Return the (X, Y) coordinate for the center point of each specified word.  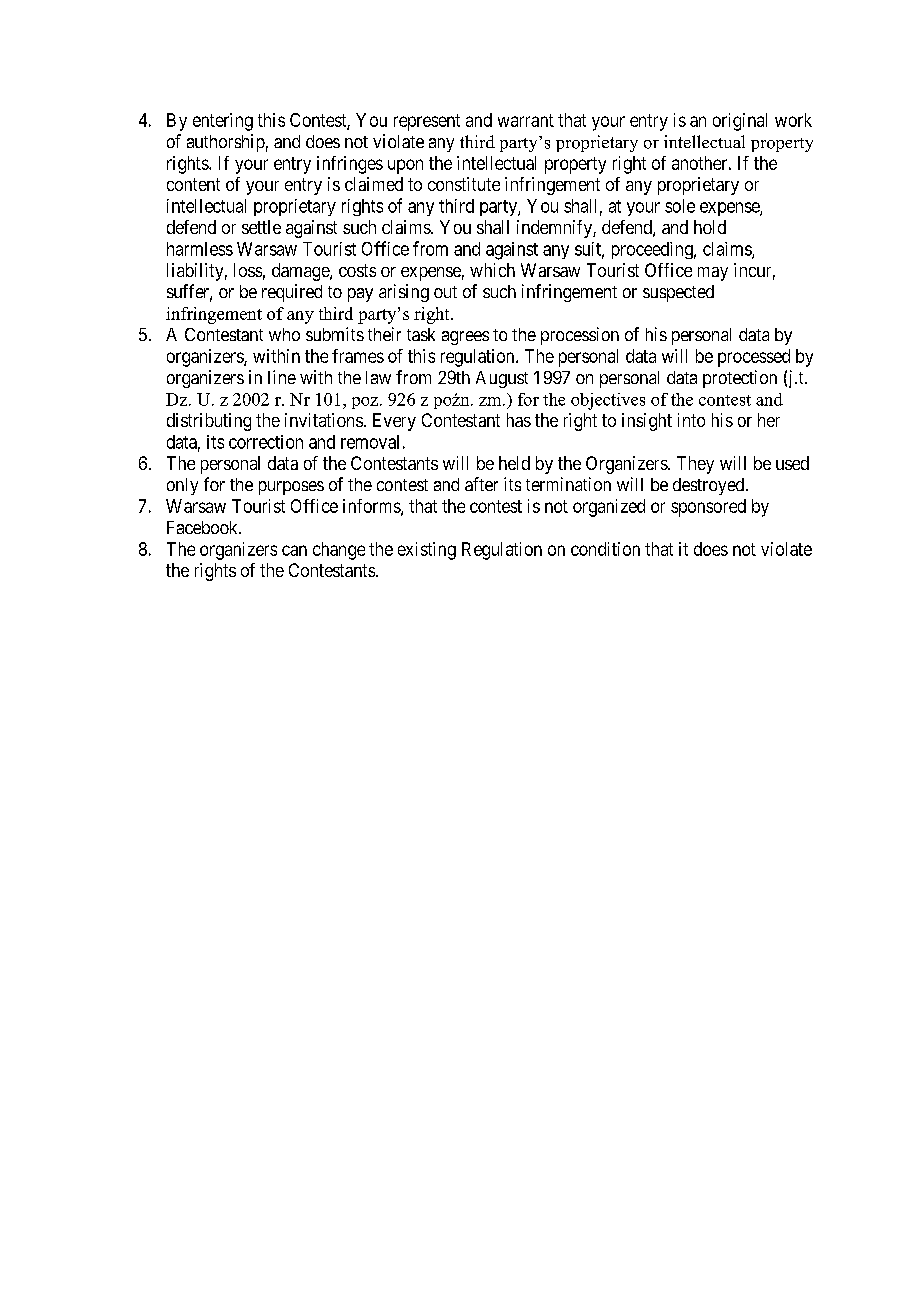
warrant (526, 120)
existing (427, 551)
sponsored (708, 508)
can (294, 550)
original (740, 122)
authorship (226, 143)
